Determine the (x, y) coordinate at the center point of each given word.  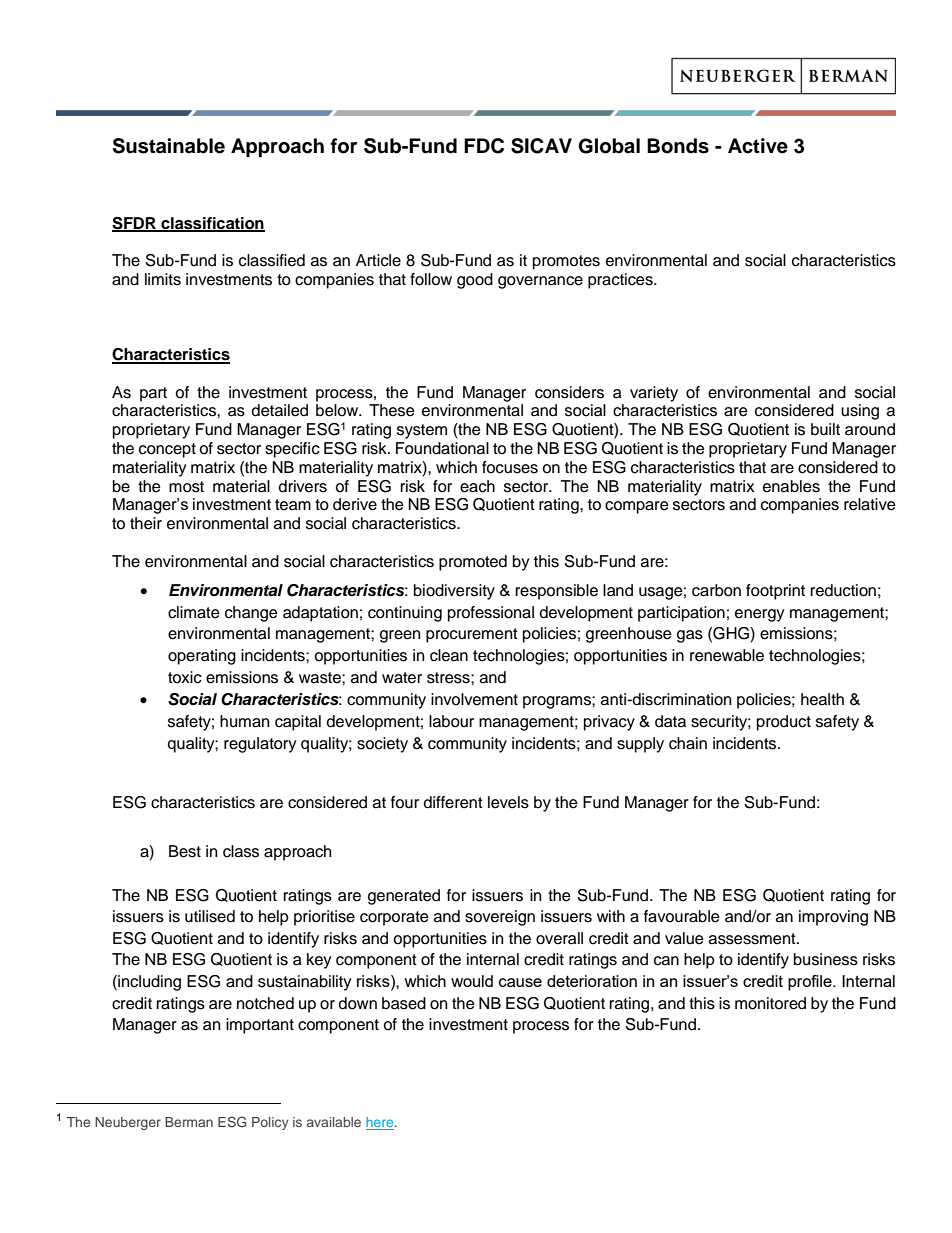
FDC (484, 146)
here (381, 1123)
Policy (270, 1123)
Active (758, 146)
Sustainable (169, 146)
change (251, 614)
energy (760, 615)
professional (491, 614)
